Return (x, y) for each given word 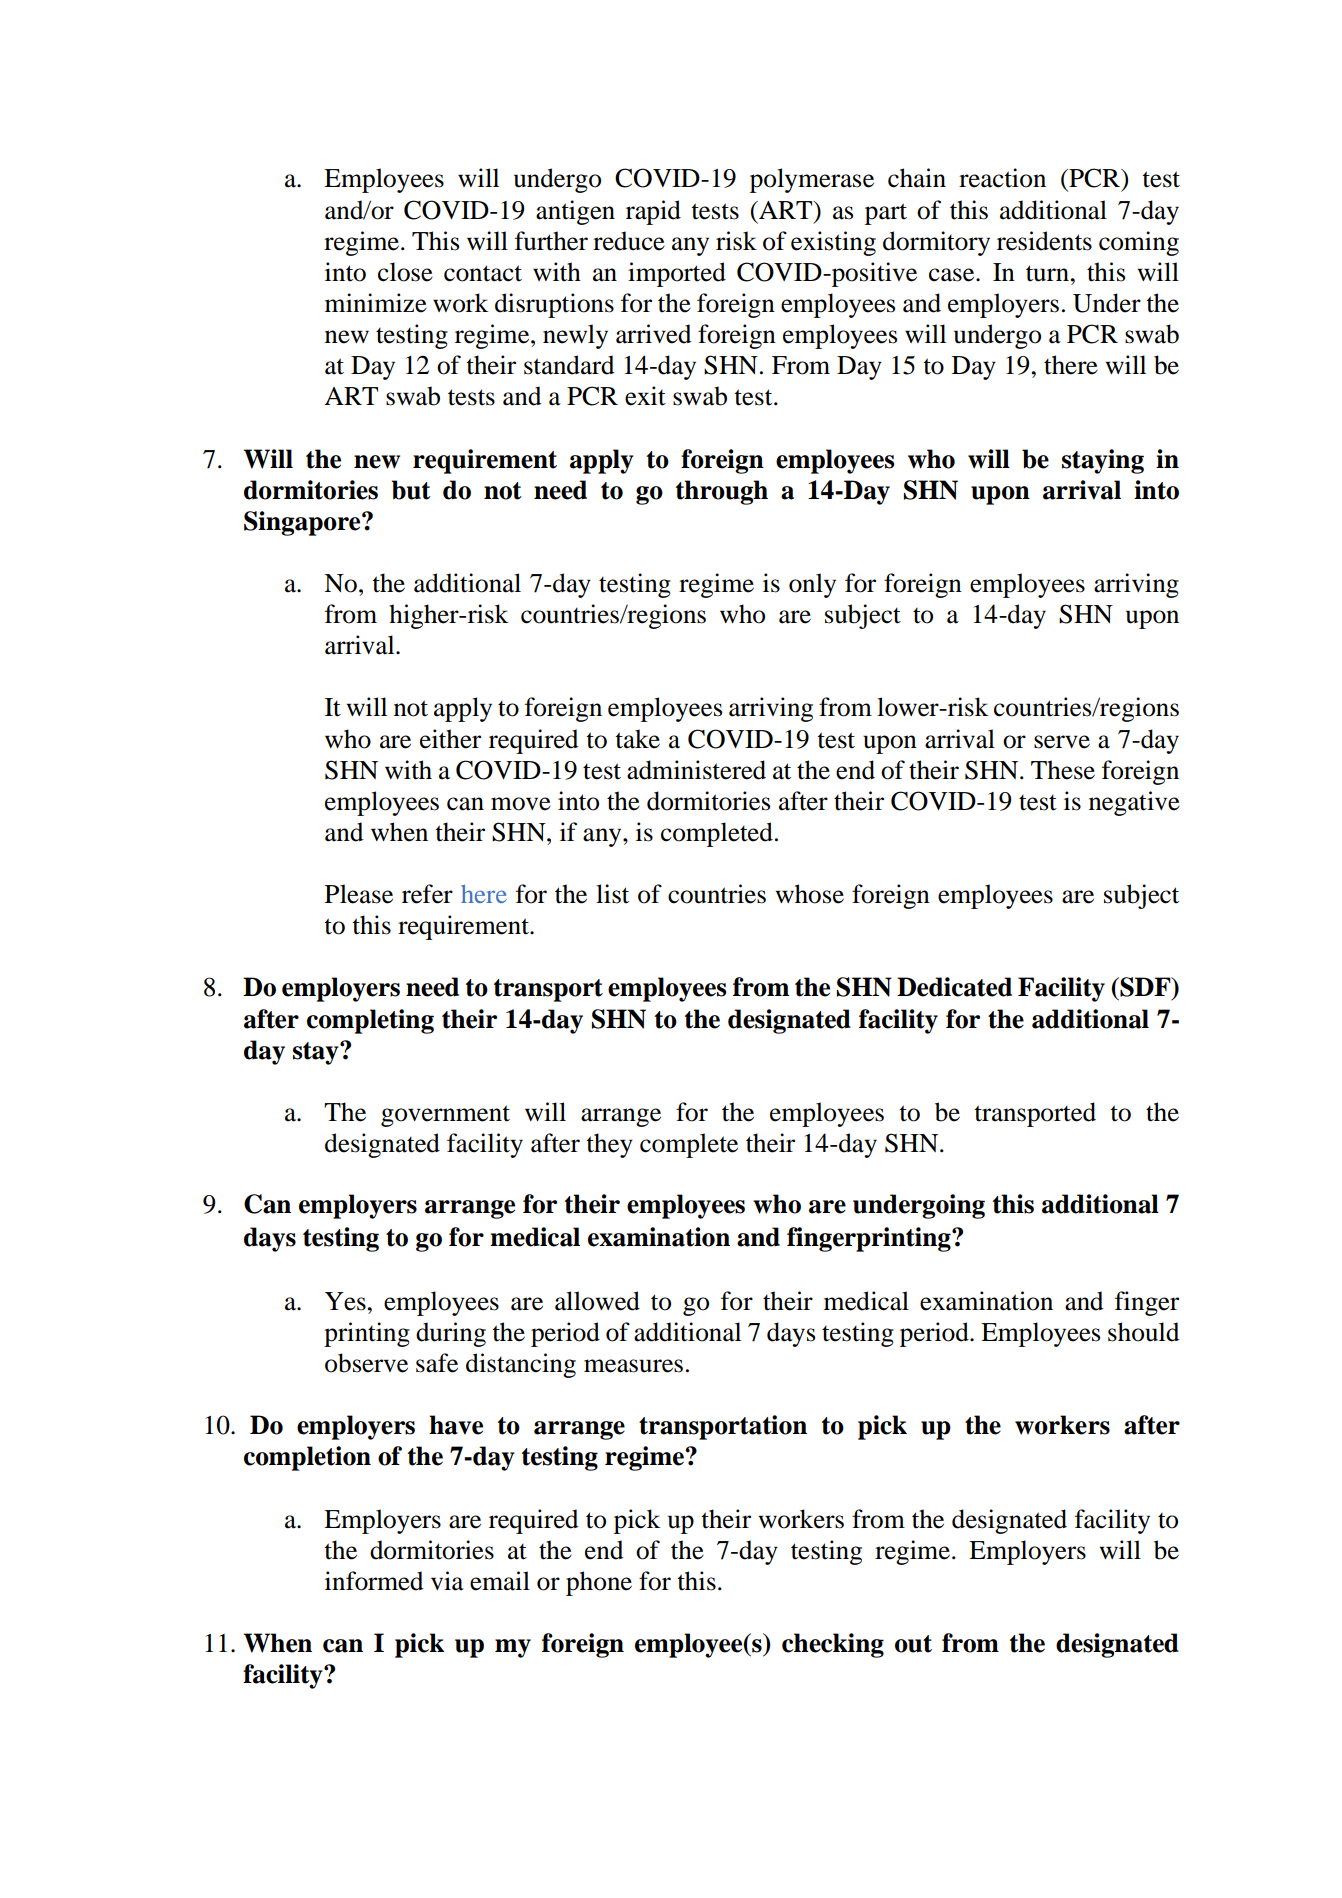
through (722, 492)
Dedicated (954, 987)
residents (1044, 241)
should (1143, 1332)
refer (427, 894)
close (405, 272)
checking (833, 1645)
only (812, 585)
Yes (345, 1301)
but (411, 490)
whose (809, 894)
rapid (653, 212)
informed (374, 1581)
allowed (597, 1301)
